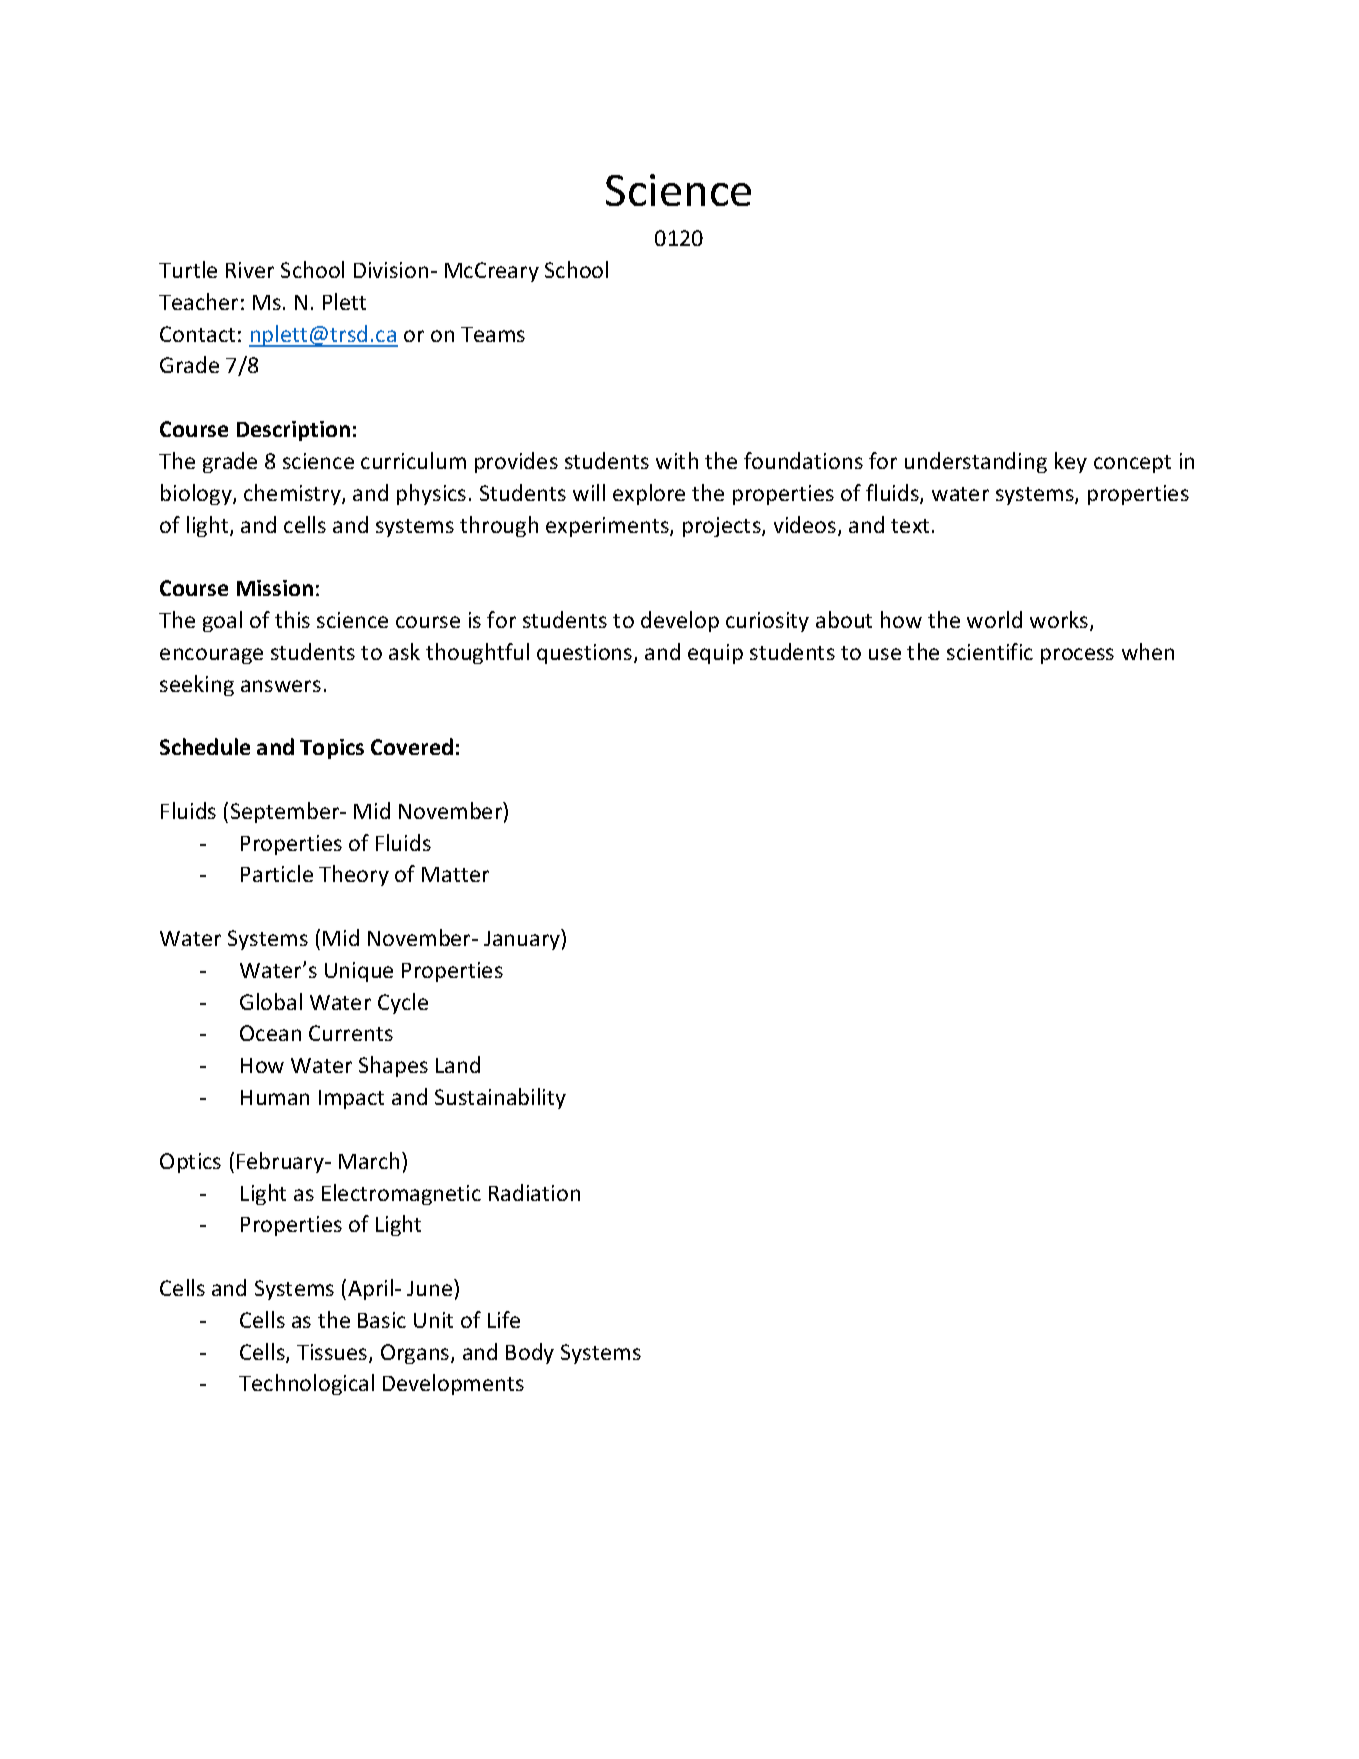  Describe the element at coordinates (455, 874) in the screenshot. I see `Matter` at that location.
